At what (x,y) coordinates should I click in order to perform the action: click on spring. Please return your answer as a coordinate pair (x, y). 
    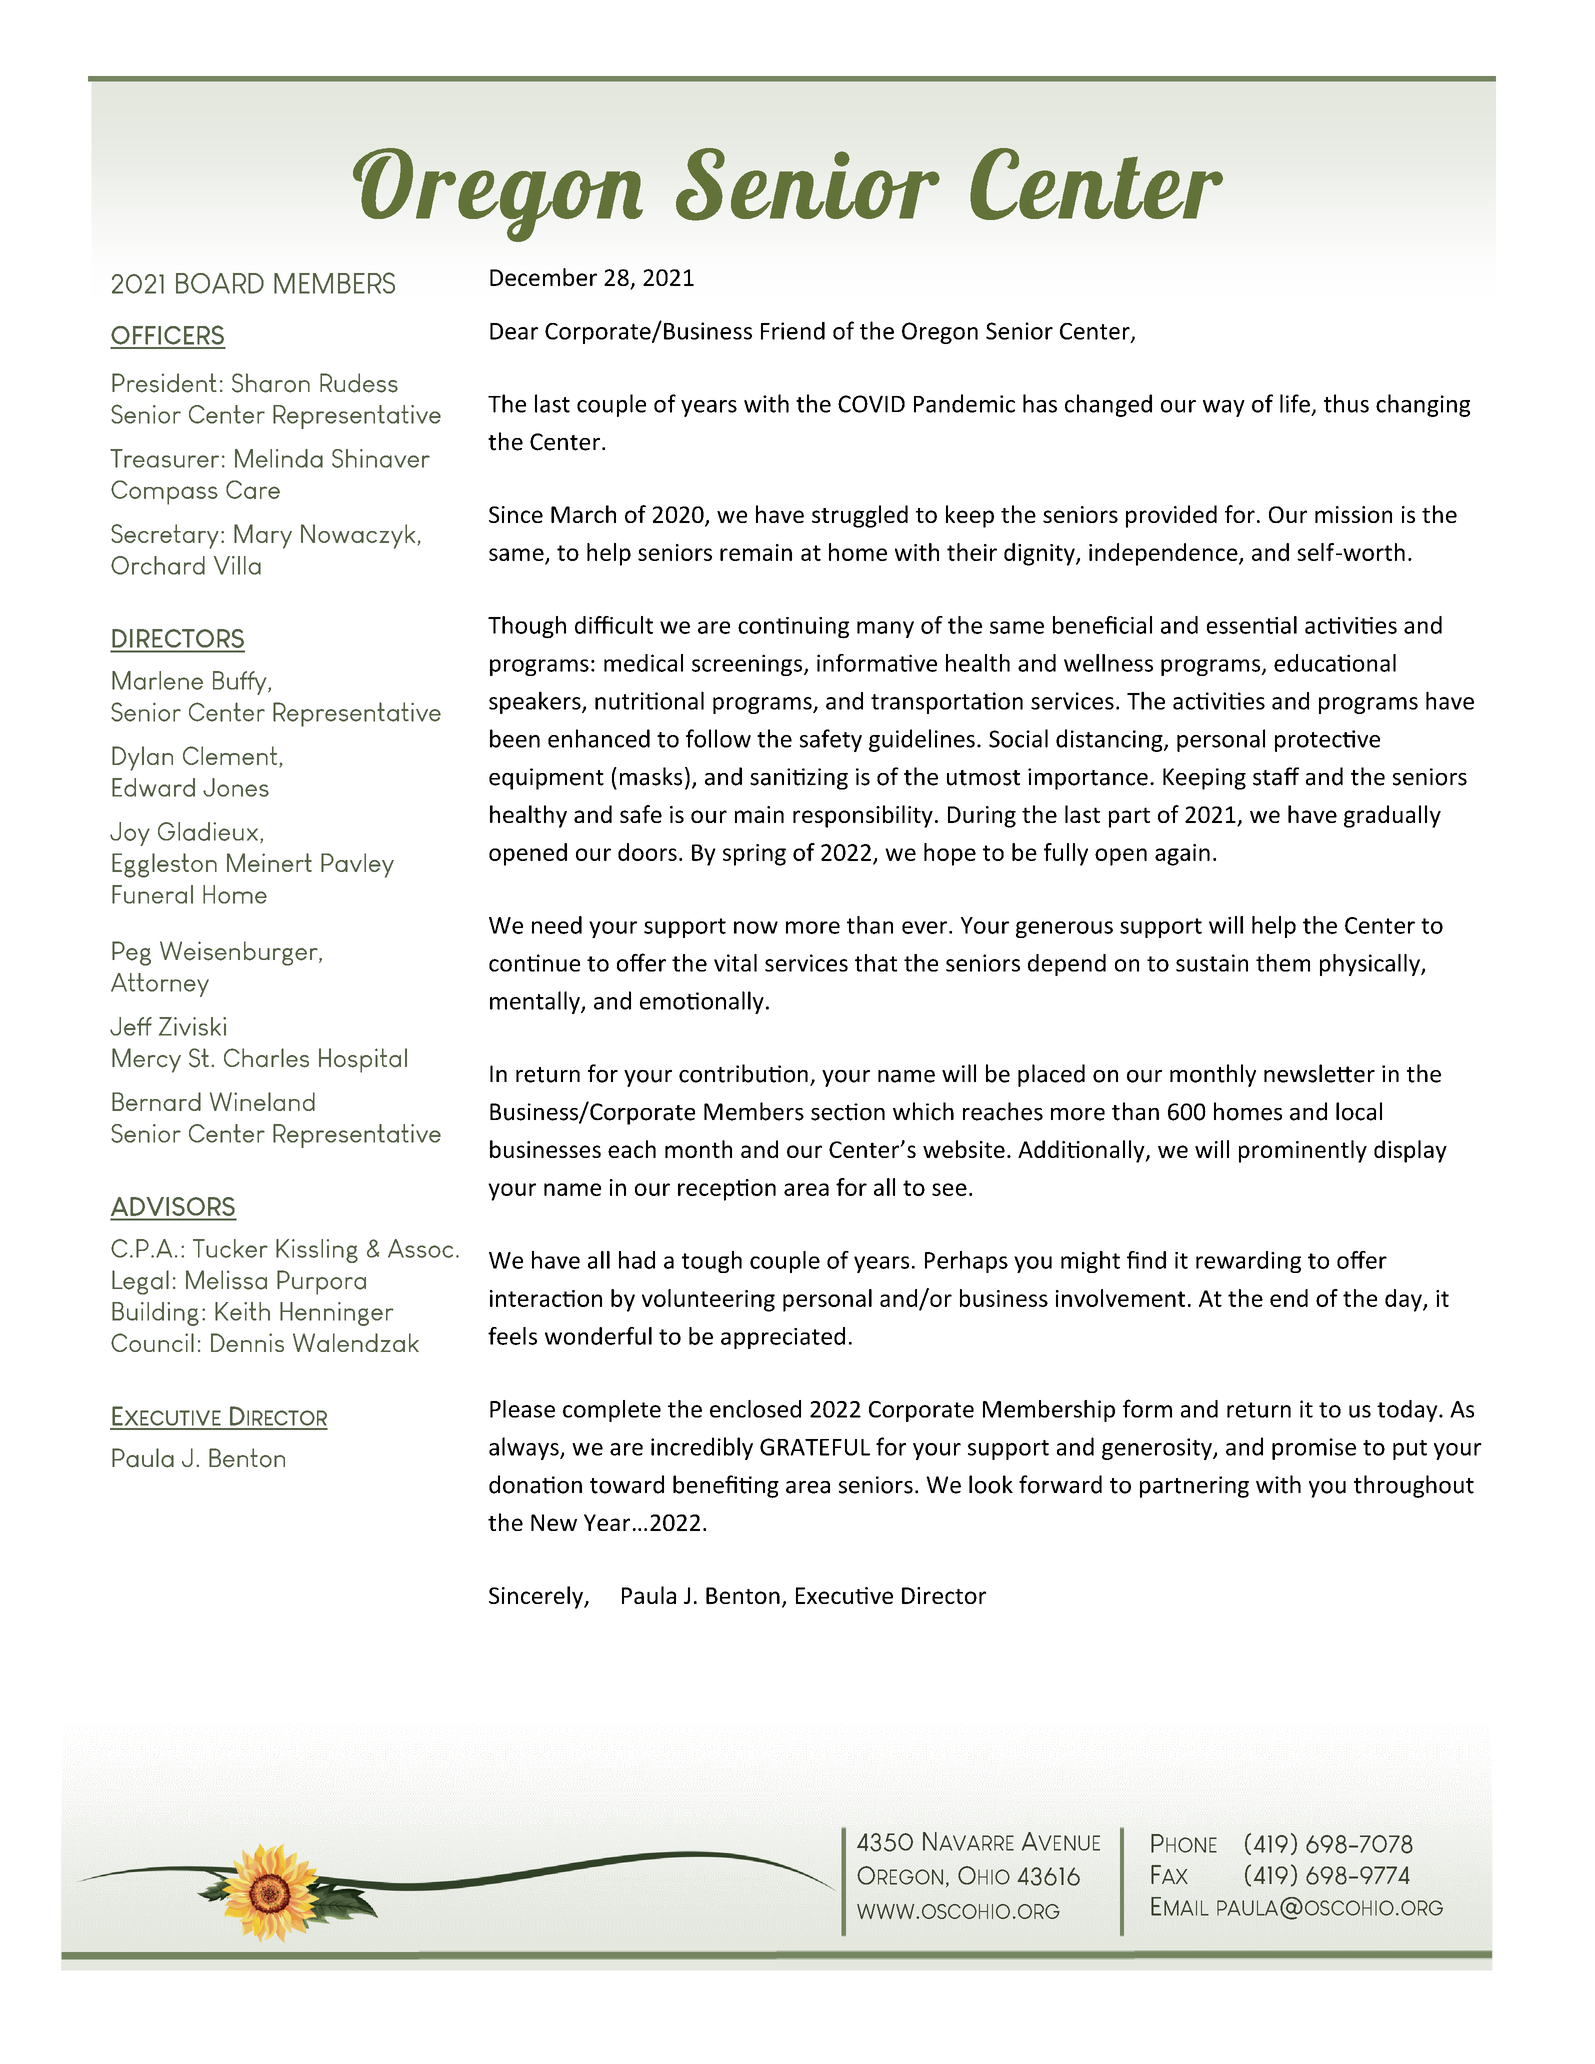
    Looking at the image, I should click on (754, 855).
